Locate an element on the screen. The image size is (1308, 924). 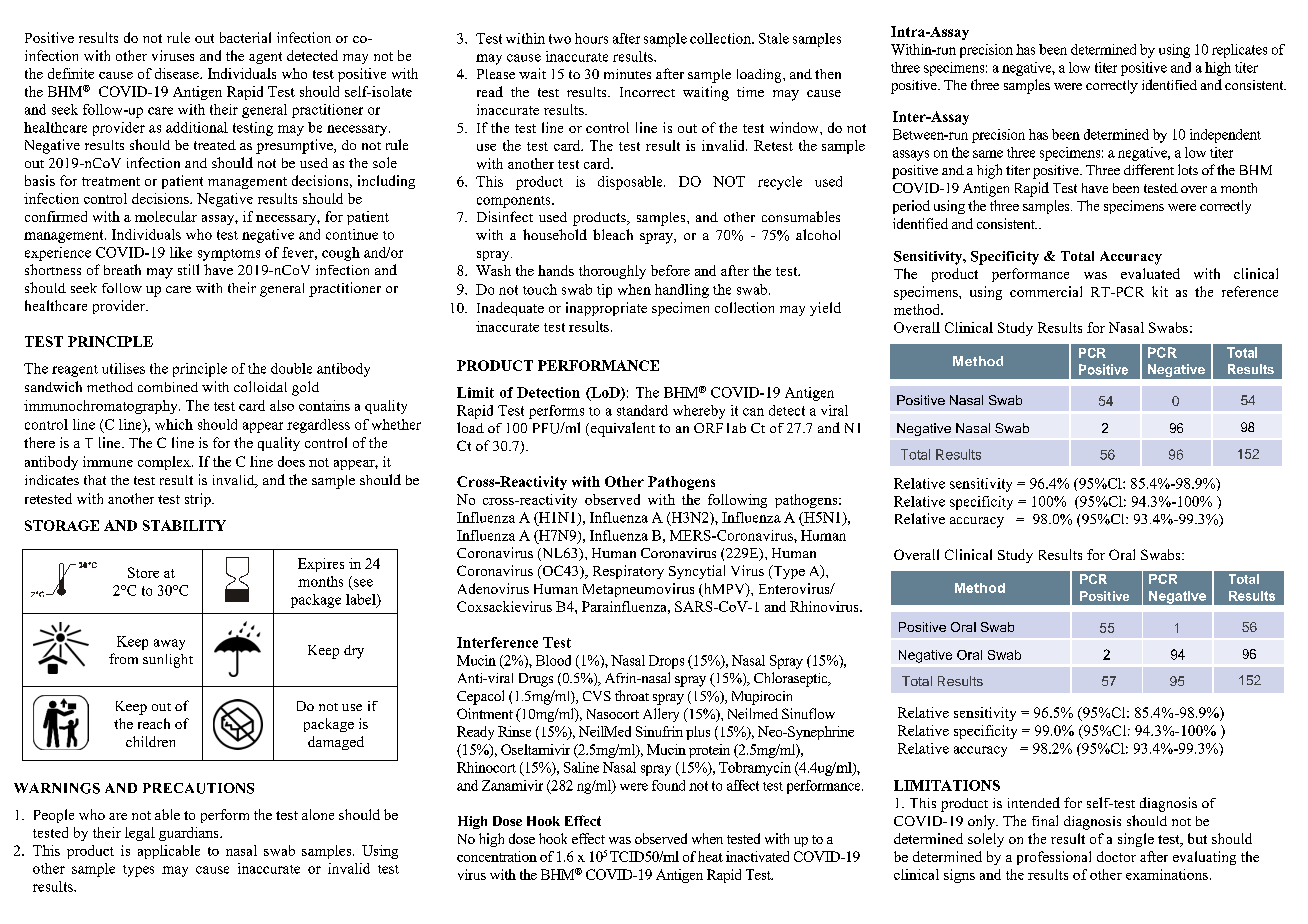
replicates is located at coordinates (1239, 51).
